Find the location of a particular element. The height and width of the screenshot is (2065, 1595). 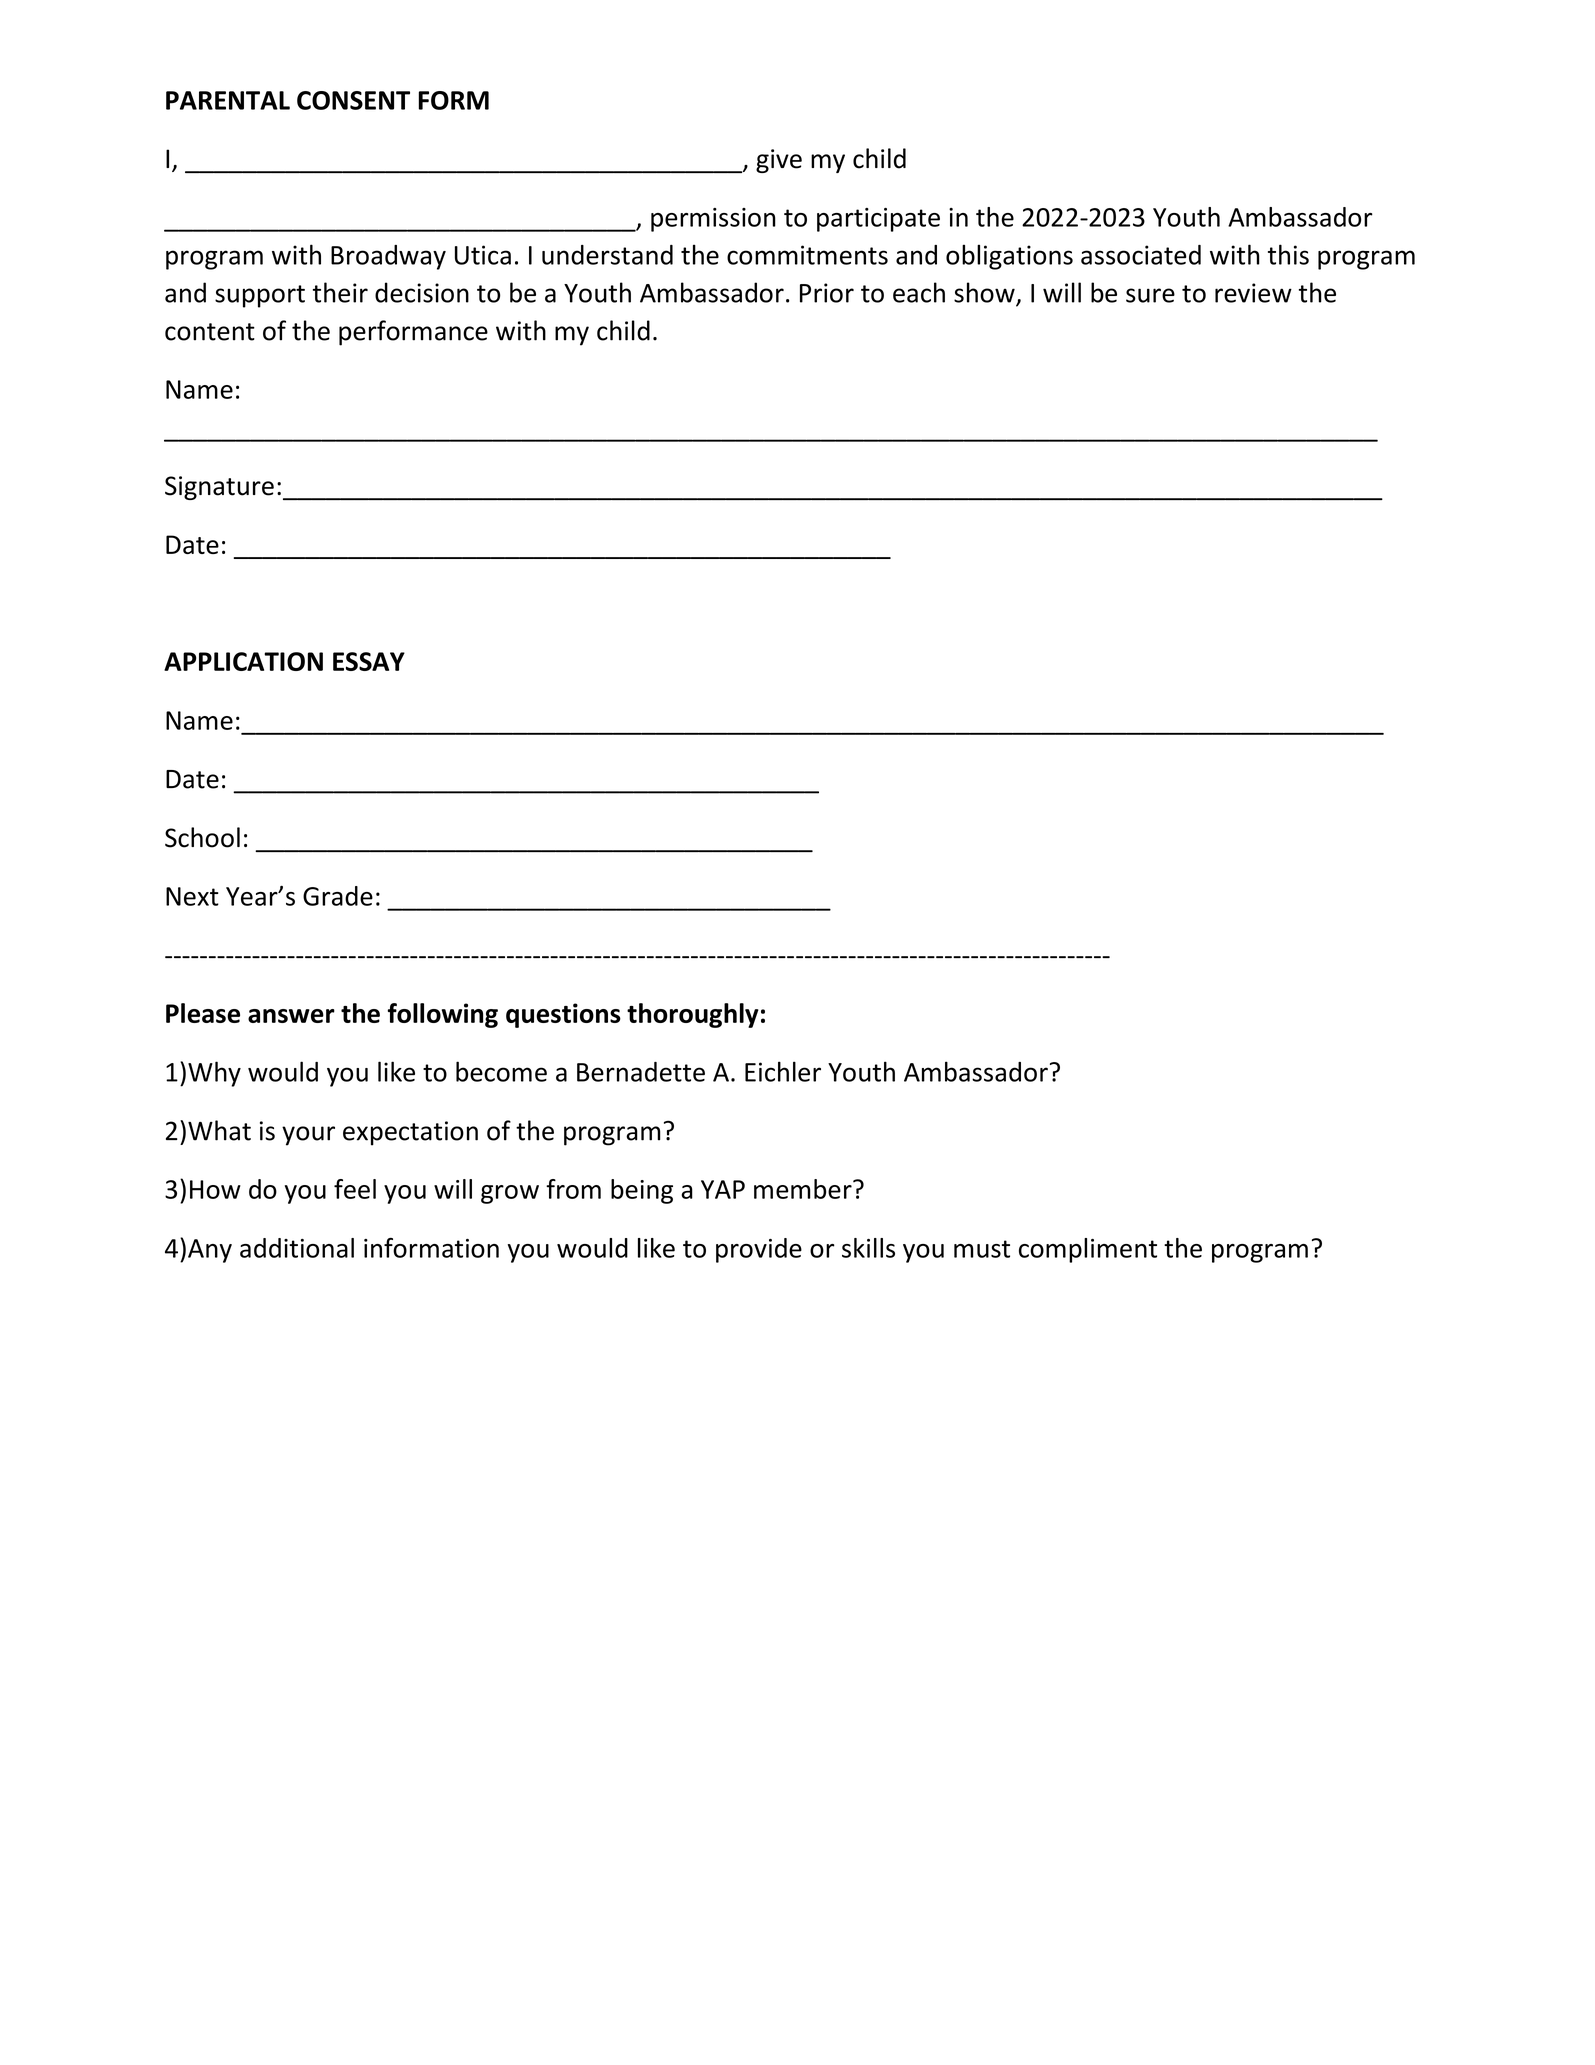

thoroughly is located at coordinates (693, 1015).
